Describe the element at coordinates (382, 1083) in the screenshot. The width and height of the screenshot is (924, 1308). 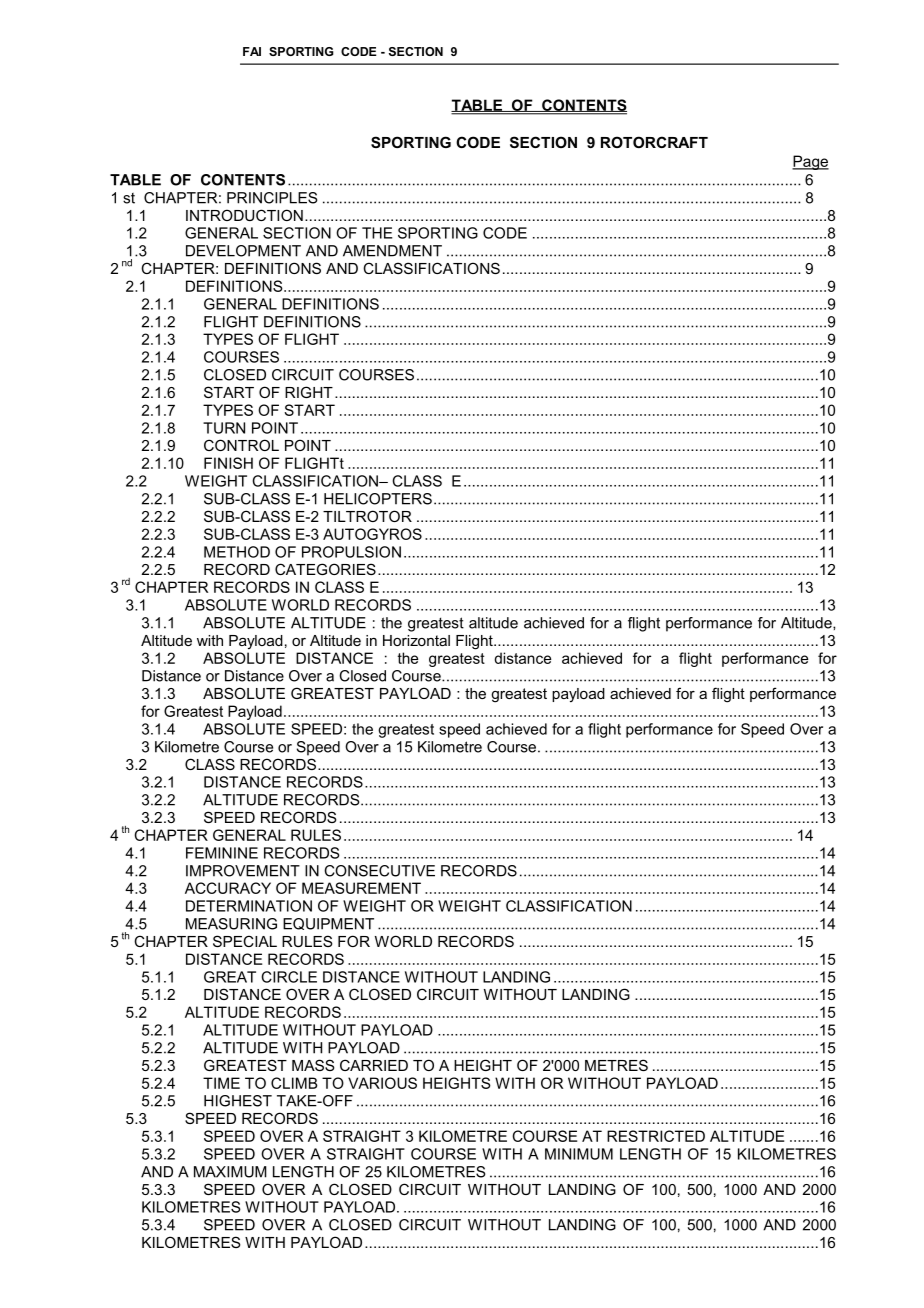
I see `VARIOUS` at that location.
